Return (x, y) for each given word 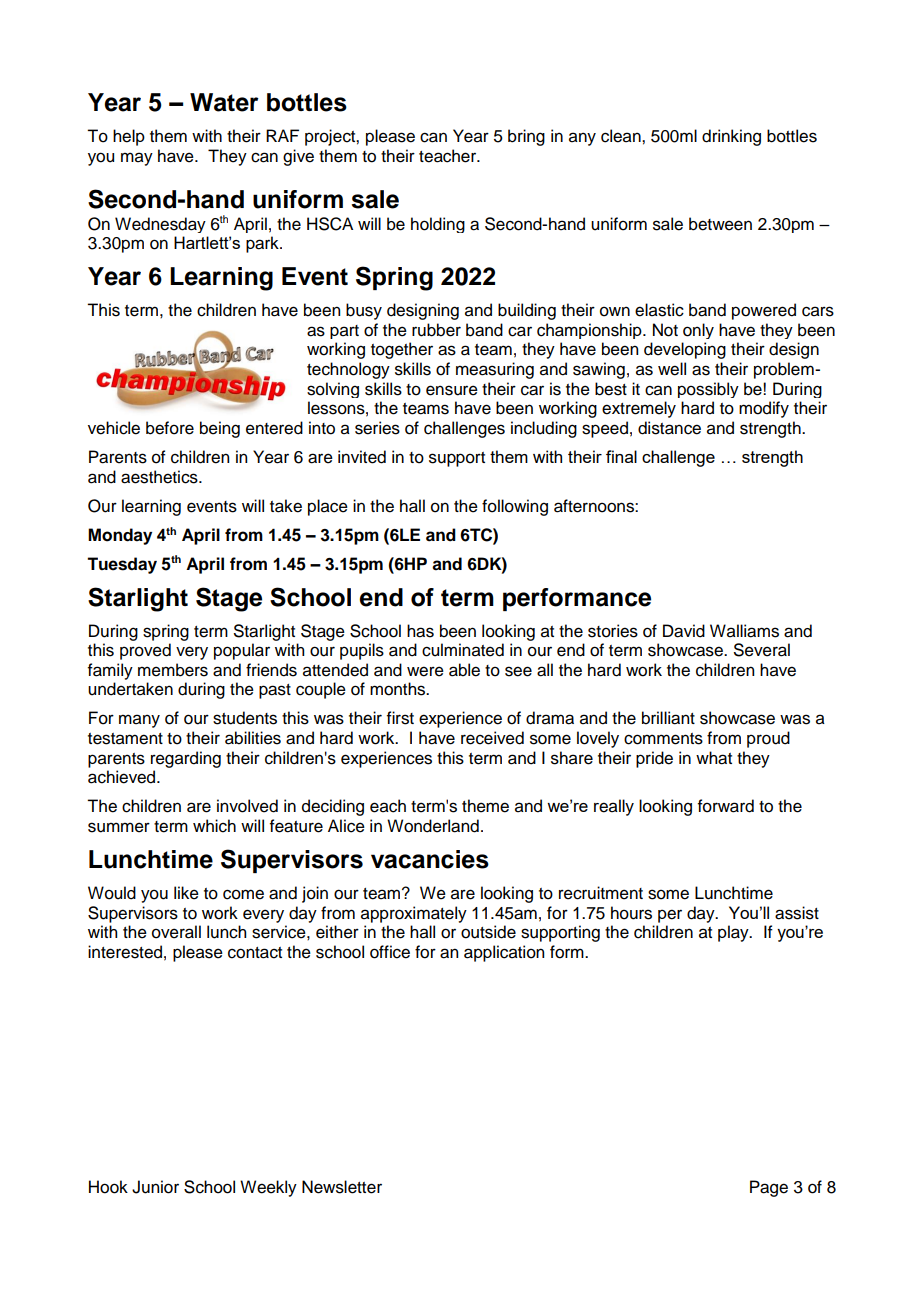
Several (762, 650)
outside (488, 932)
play (734, 933)
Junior (155, 1187)
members (173, 670)
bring (526, 137)
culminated (463, 650)
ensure (452, 390)
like (186, 893)
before (170, 428)
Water (224, 102)
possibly (708, 390)
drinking (731, 137)
